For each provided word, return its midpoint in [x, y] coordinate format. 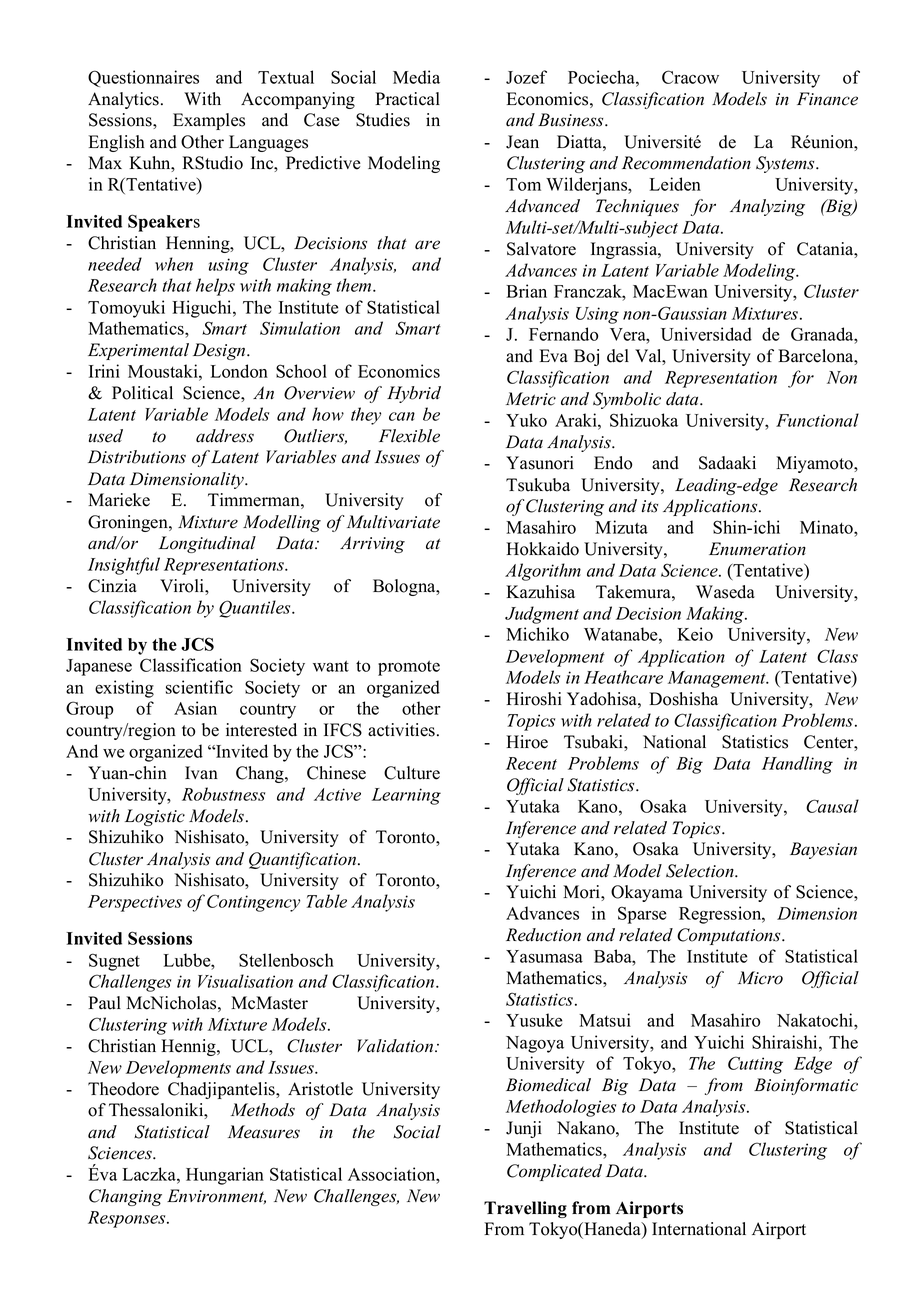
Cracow [690, 77]
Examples [209, 121]
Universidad [706, 334]
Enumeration [757, 549]
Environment [216, 1196]
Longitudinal [207, 544]
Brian [526, 291]
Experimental [138, 351]
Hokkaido [542, 549]
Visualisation [245, 981]
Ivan [201, 772]
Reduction [543, 935]
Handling [797, 765]
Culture [412, 773]
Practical [407, 99]
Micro [760, 978]
